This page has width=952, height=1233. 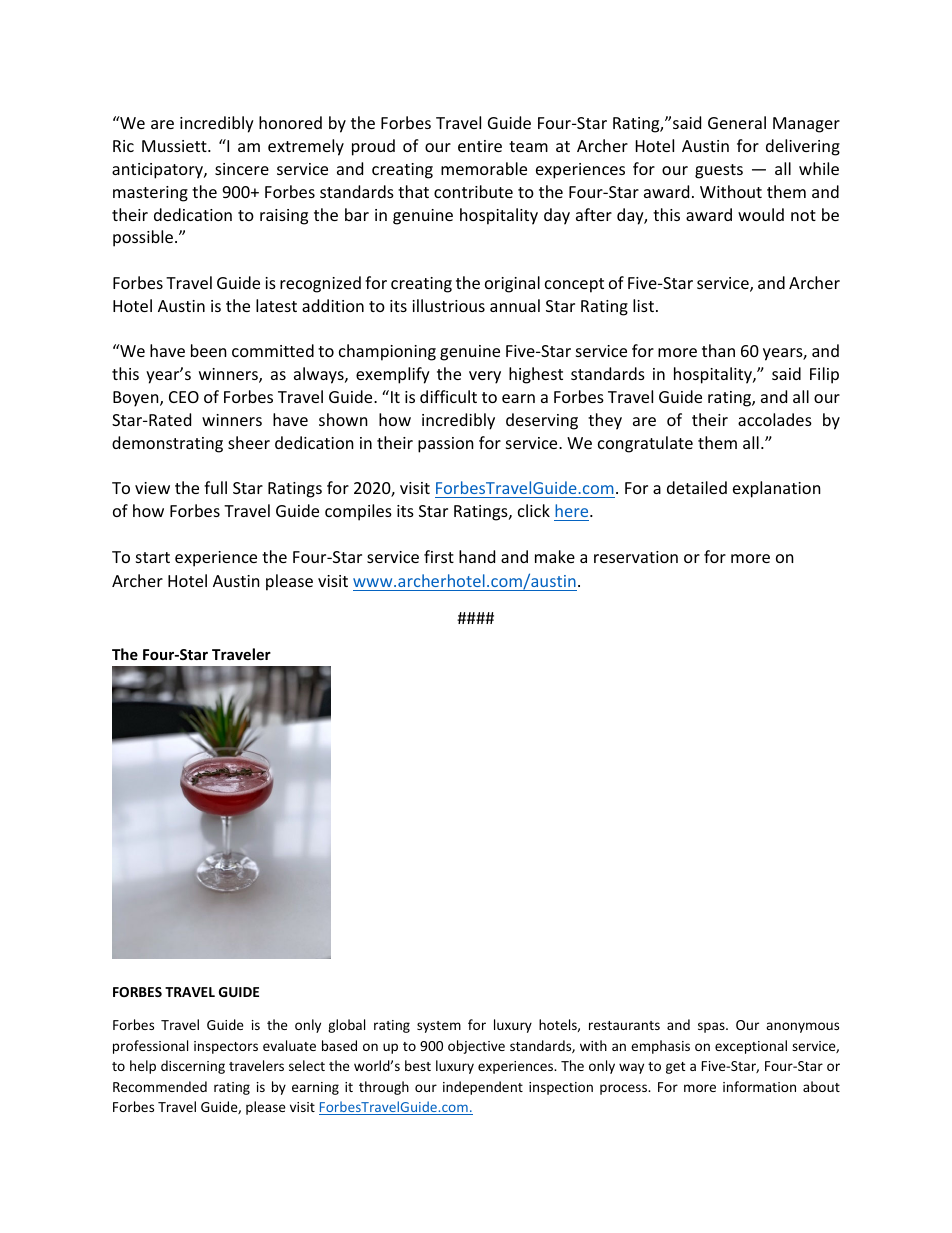 What do you see at coordinates (777, 489) in the page?
I see `explanation` at bounding box center [777, 489].
